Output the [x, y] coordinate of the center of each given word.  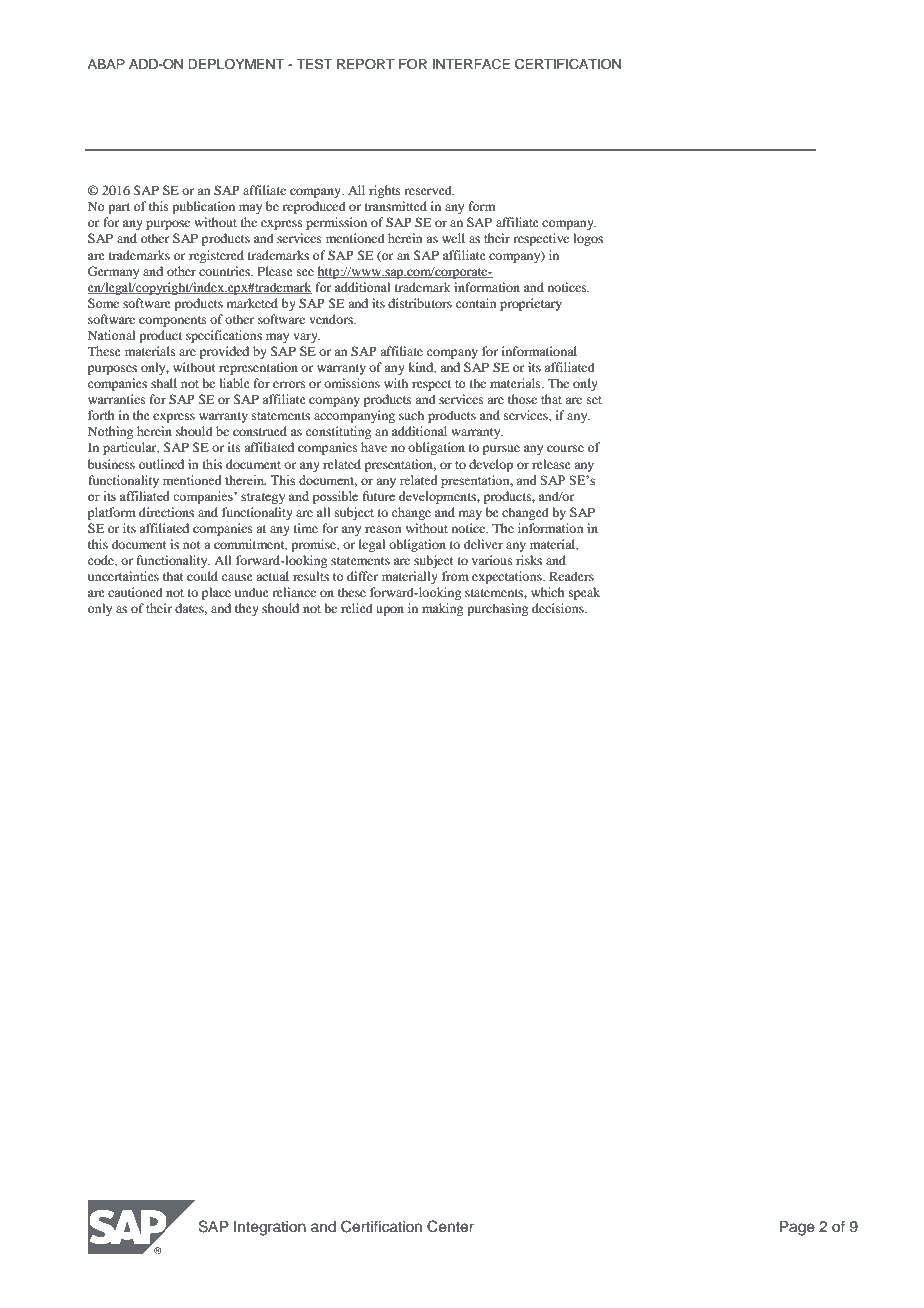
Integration [270, 1228]
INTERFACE [471, 64]
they [247, 609]
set [594, 400]
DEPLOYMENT [236, 64]
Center [450, 1226]
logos [588, 239]
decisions [559, 608]
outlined [161, 464]
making [442, 609]
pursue [501, 450]
